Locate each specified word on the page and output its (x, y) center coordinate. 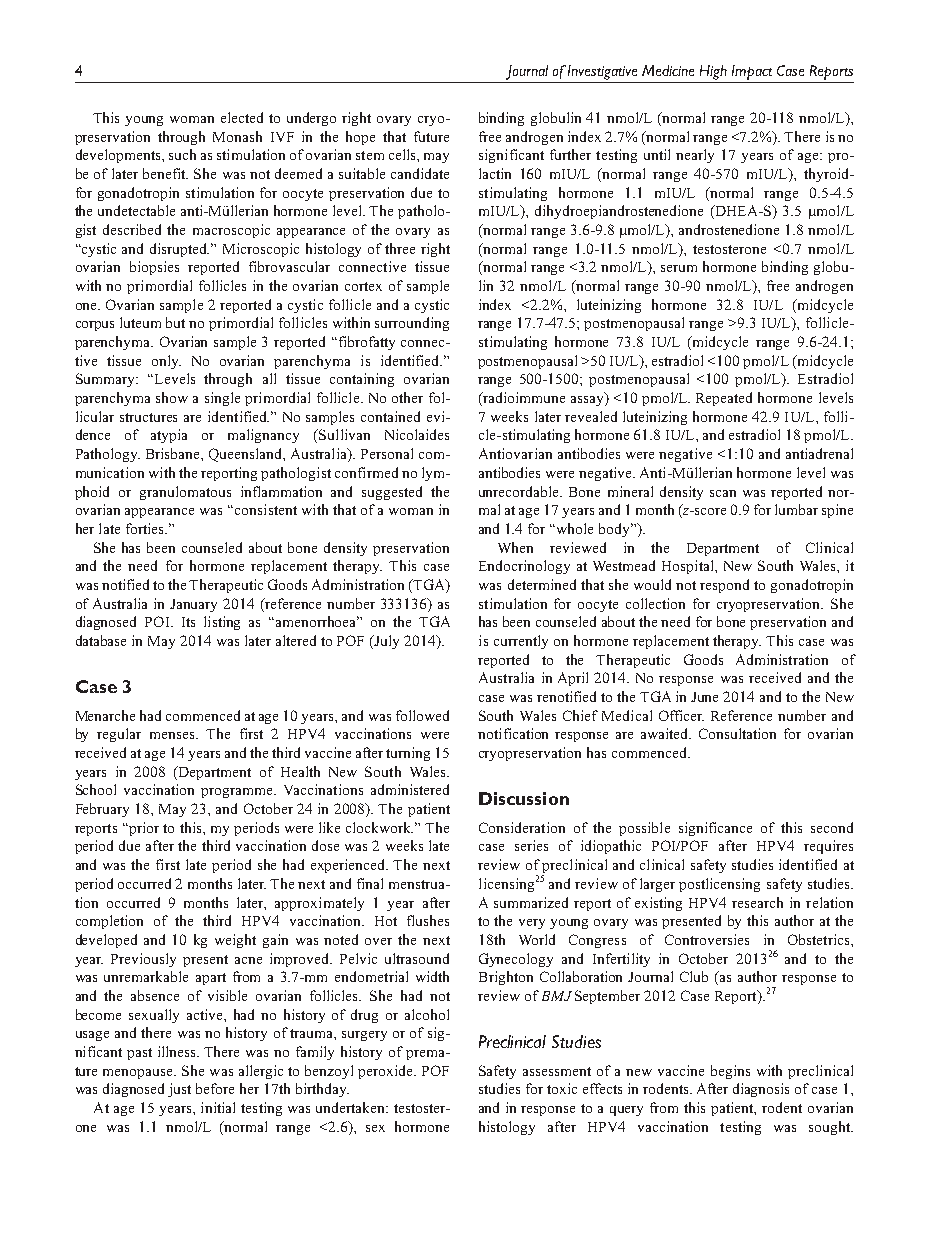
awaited (666, 733)
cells (403, 154)
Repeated (724, 399)
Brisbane (174, 453)
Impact (752, 72)
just (179, 1090)
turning (408, 754)
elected (242, 117)
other (407, 397)
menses (174, 735)
